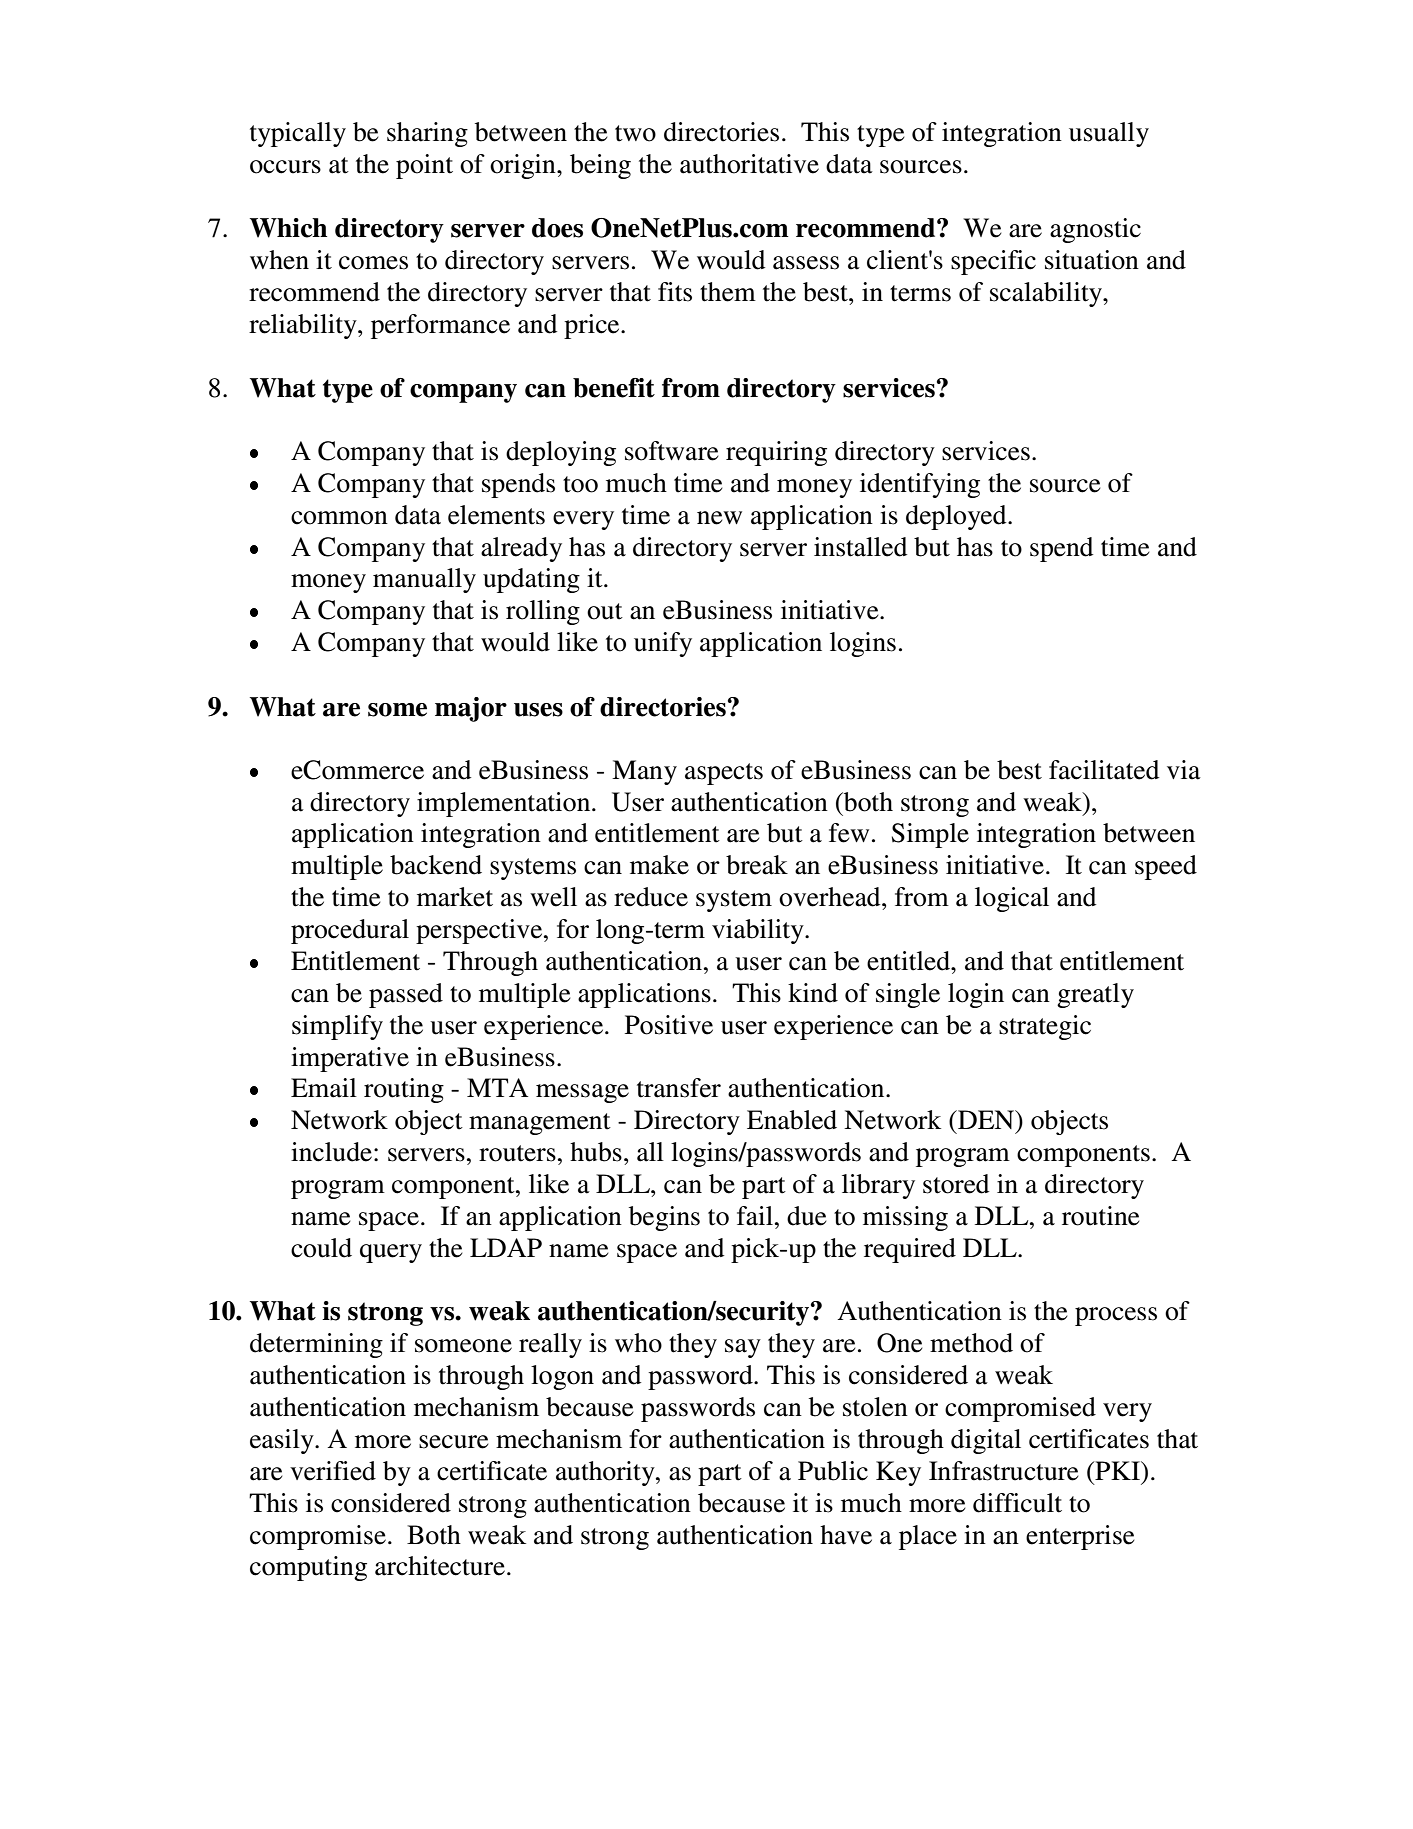 The width and height of the document is (1413, 1829). Describe the element at coordinates (436, 865) in the document. I see `backend` at that location.
